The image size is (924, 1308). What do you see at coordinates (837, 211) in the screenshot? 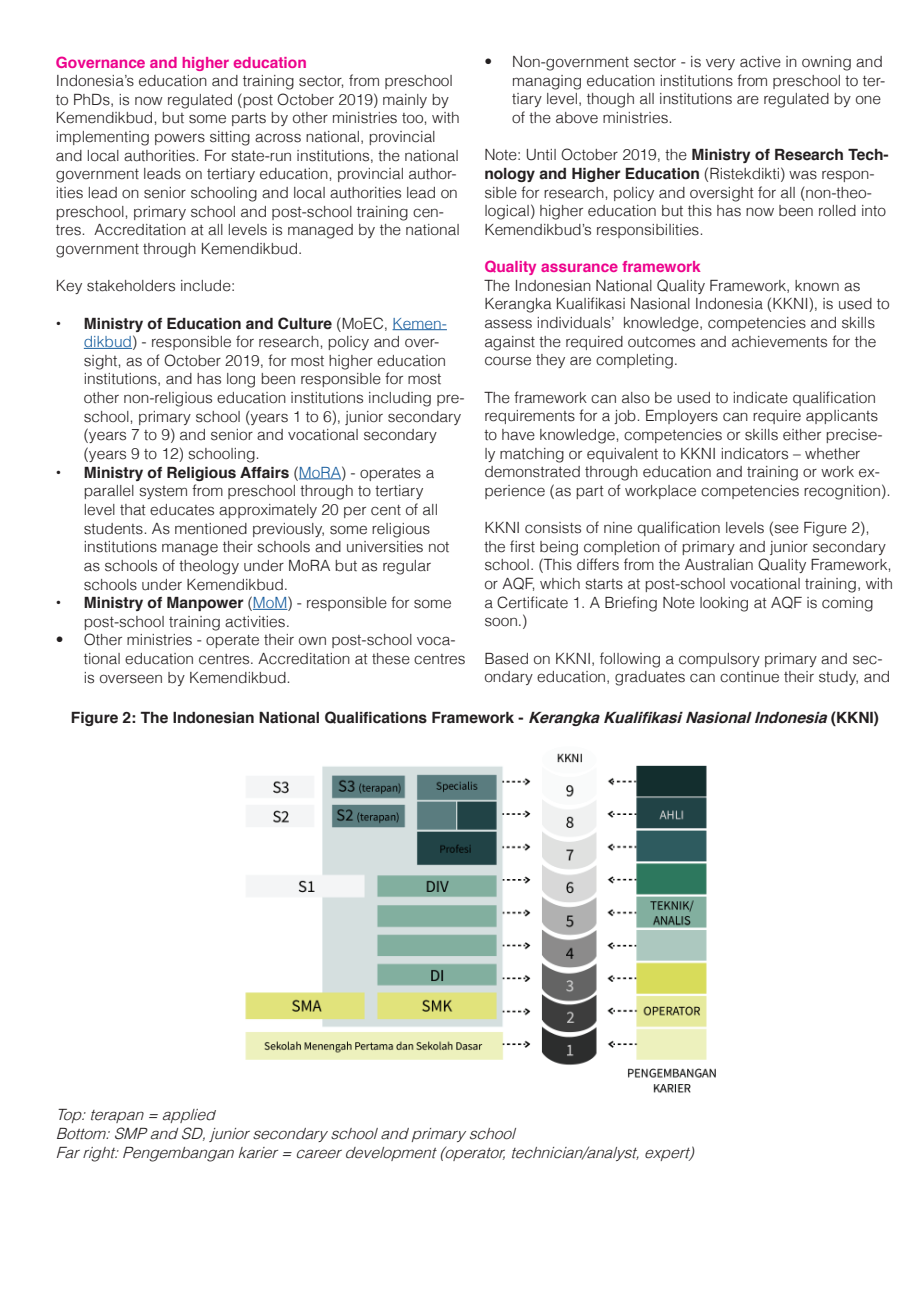
I see `rolled` at bounding box center [837, 211].
